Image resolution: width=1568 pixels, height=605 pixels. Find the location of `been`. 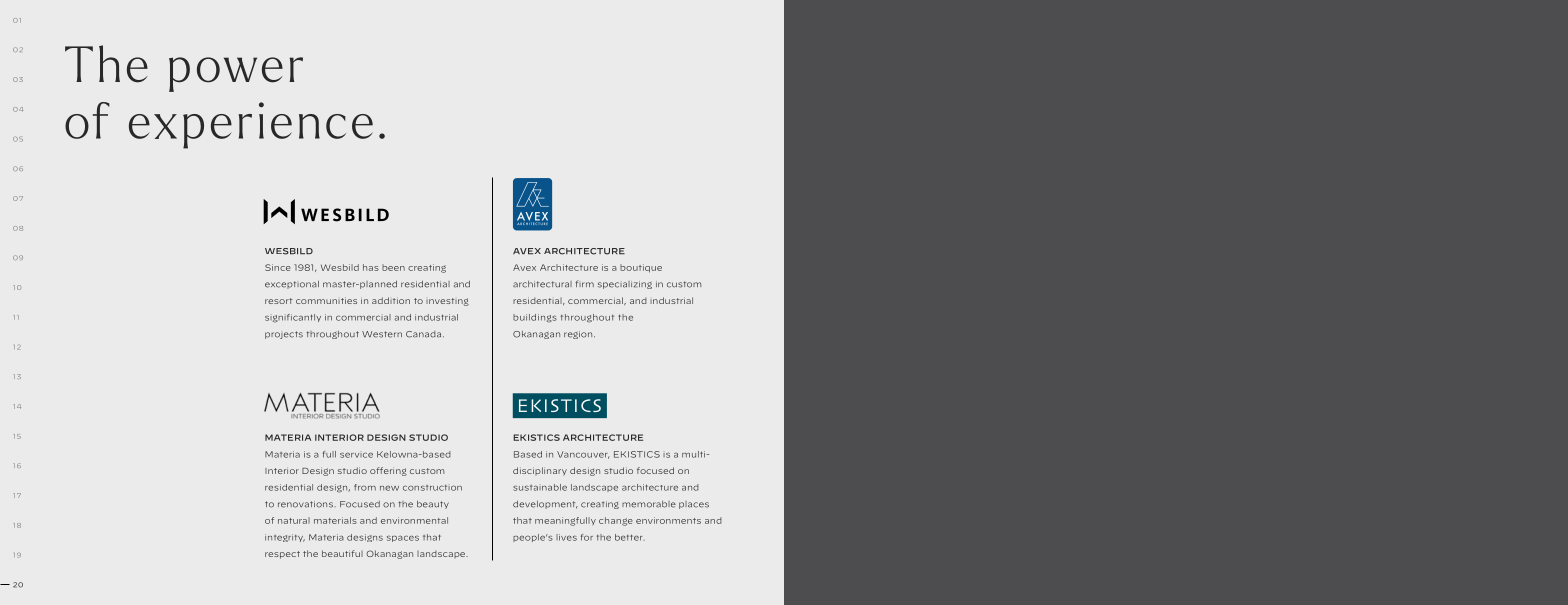

been is located at coordinates (393, 267).
